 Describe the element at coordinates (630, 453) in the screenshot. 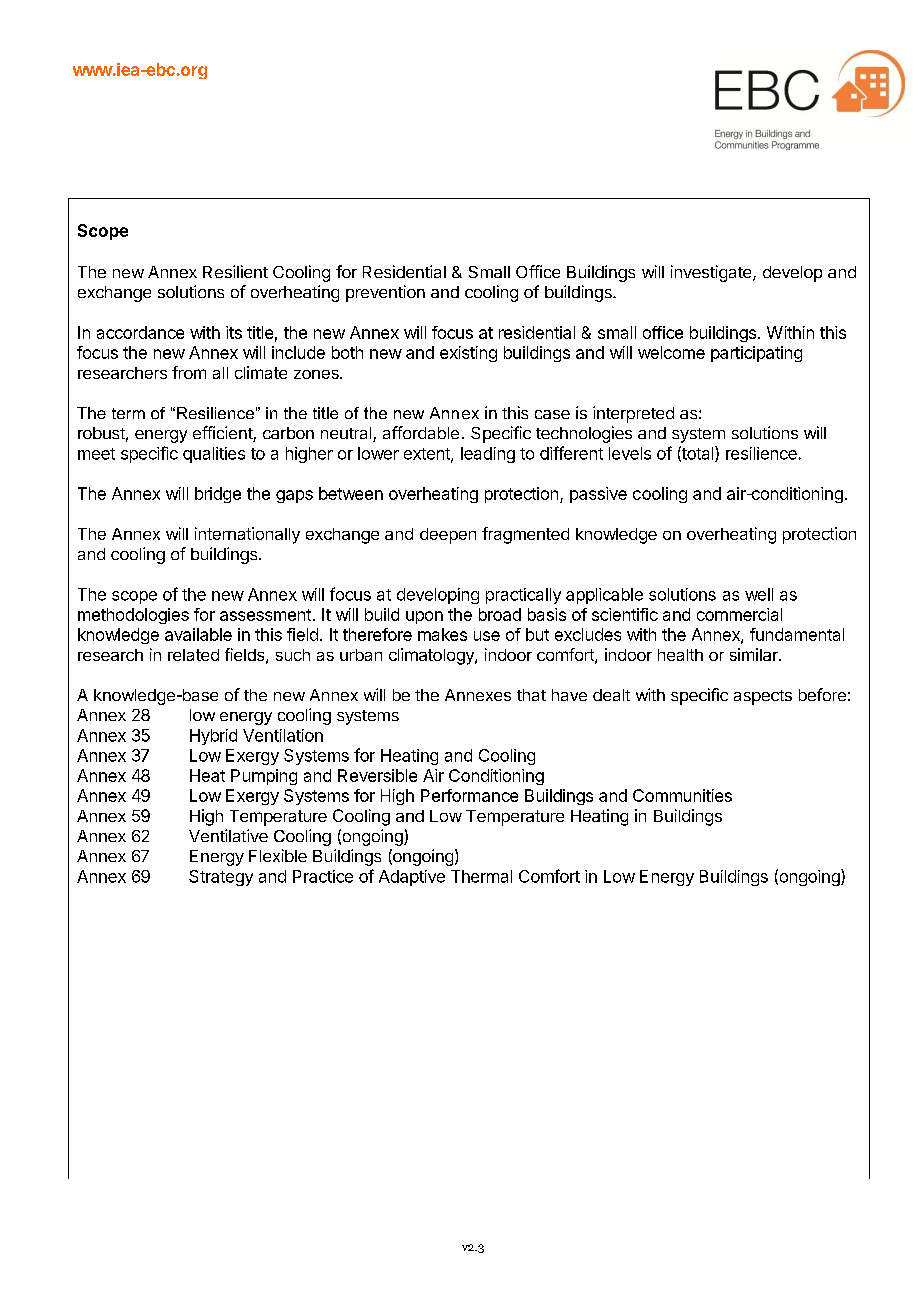

I see `levels` at that location.
